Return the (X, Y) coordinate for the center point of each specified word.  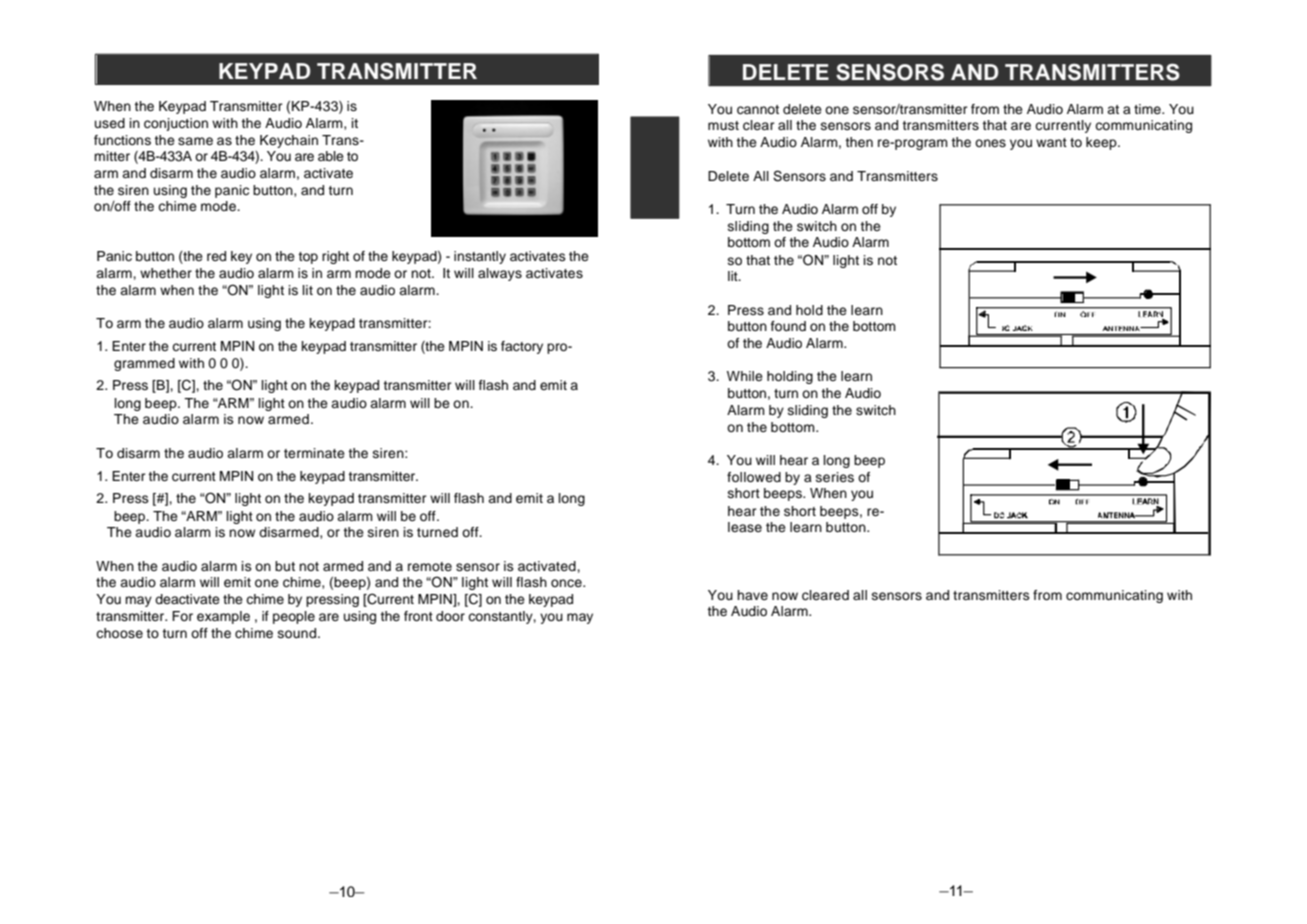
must (723, 125)
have (752, 595)
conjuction (176, 124)
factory (522, 347)
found (788, 326)
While (745, 376)
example (223, 617)
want (1051, 142)
